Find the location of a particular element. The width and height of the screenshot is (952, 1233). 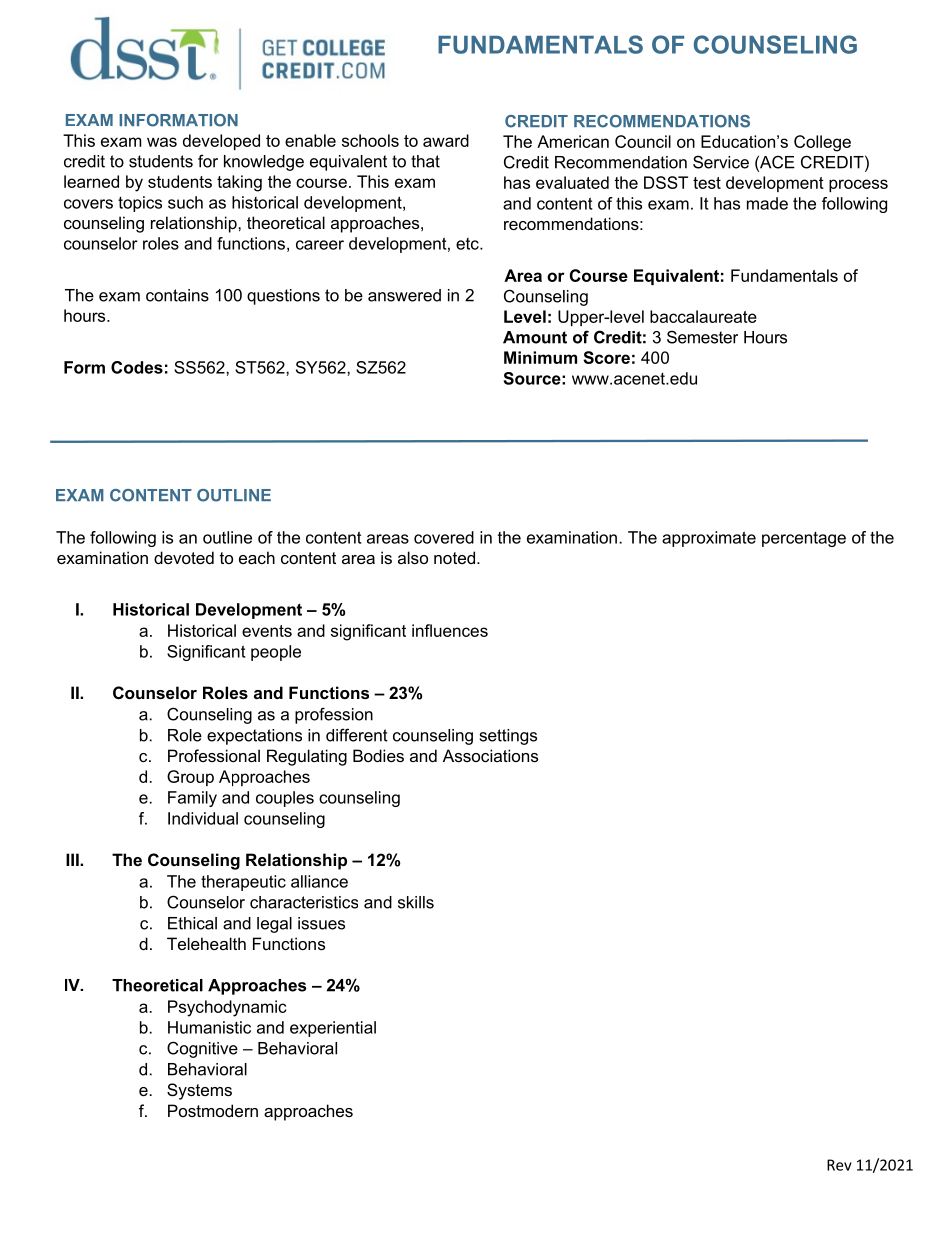

noted is located at coordinates (456, 557).
